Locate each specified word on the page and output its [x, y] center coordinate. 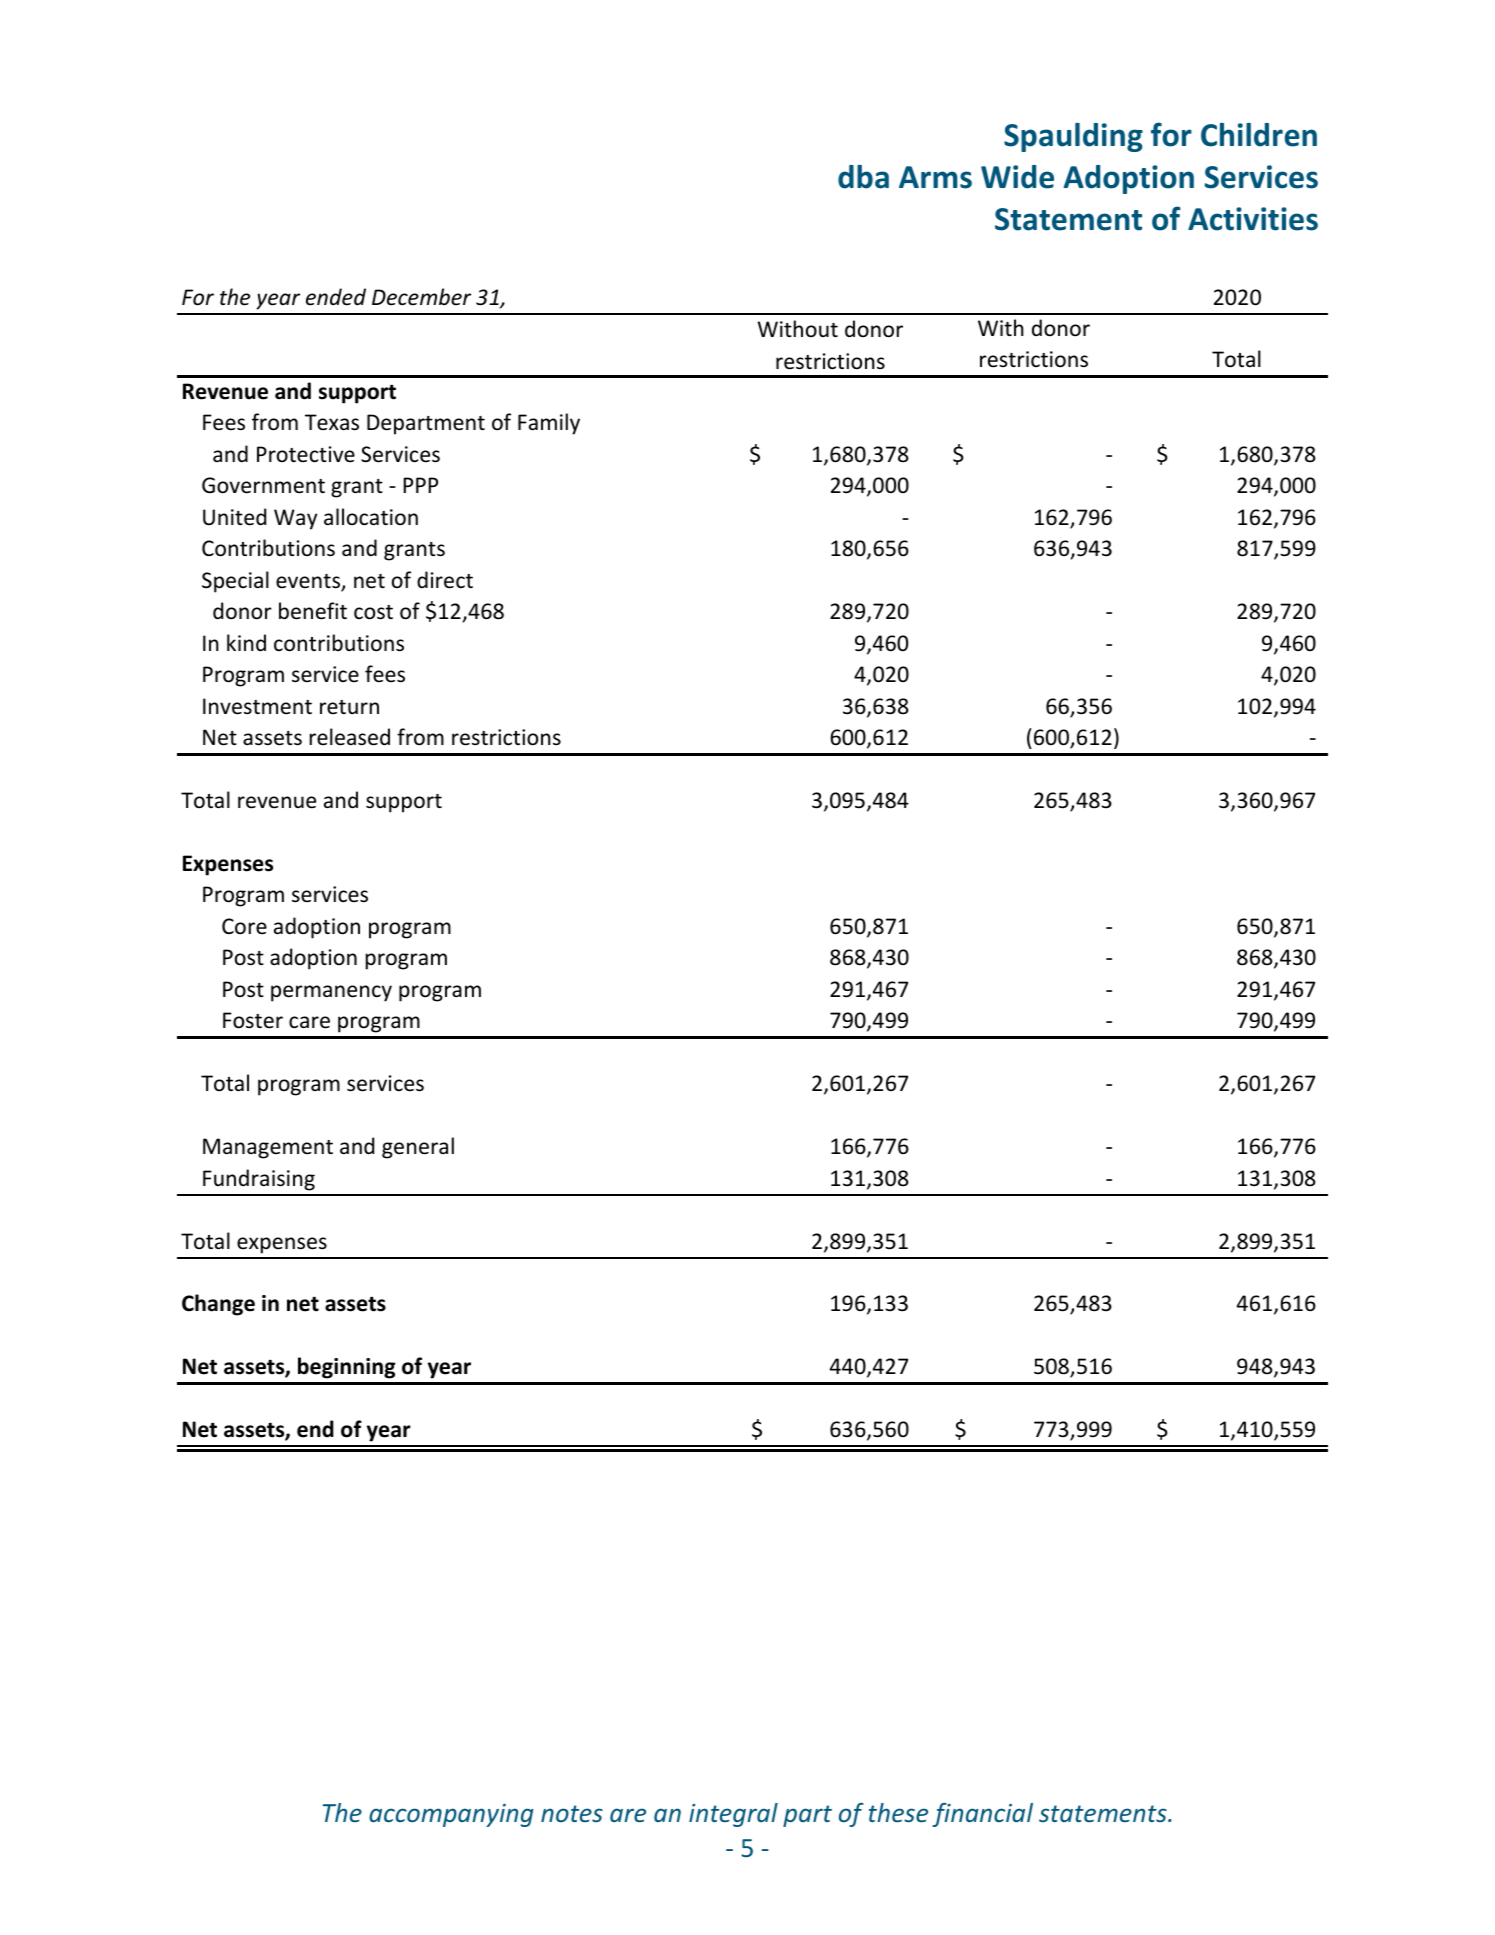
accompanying [451, 1815]
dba [863, 177]
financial [982, 1815]
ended [336, 297]
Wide [1017, 177]
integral [733, 1815]
